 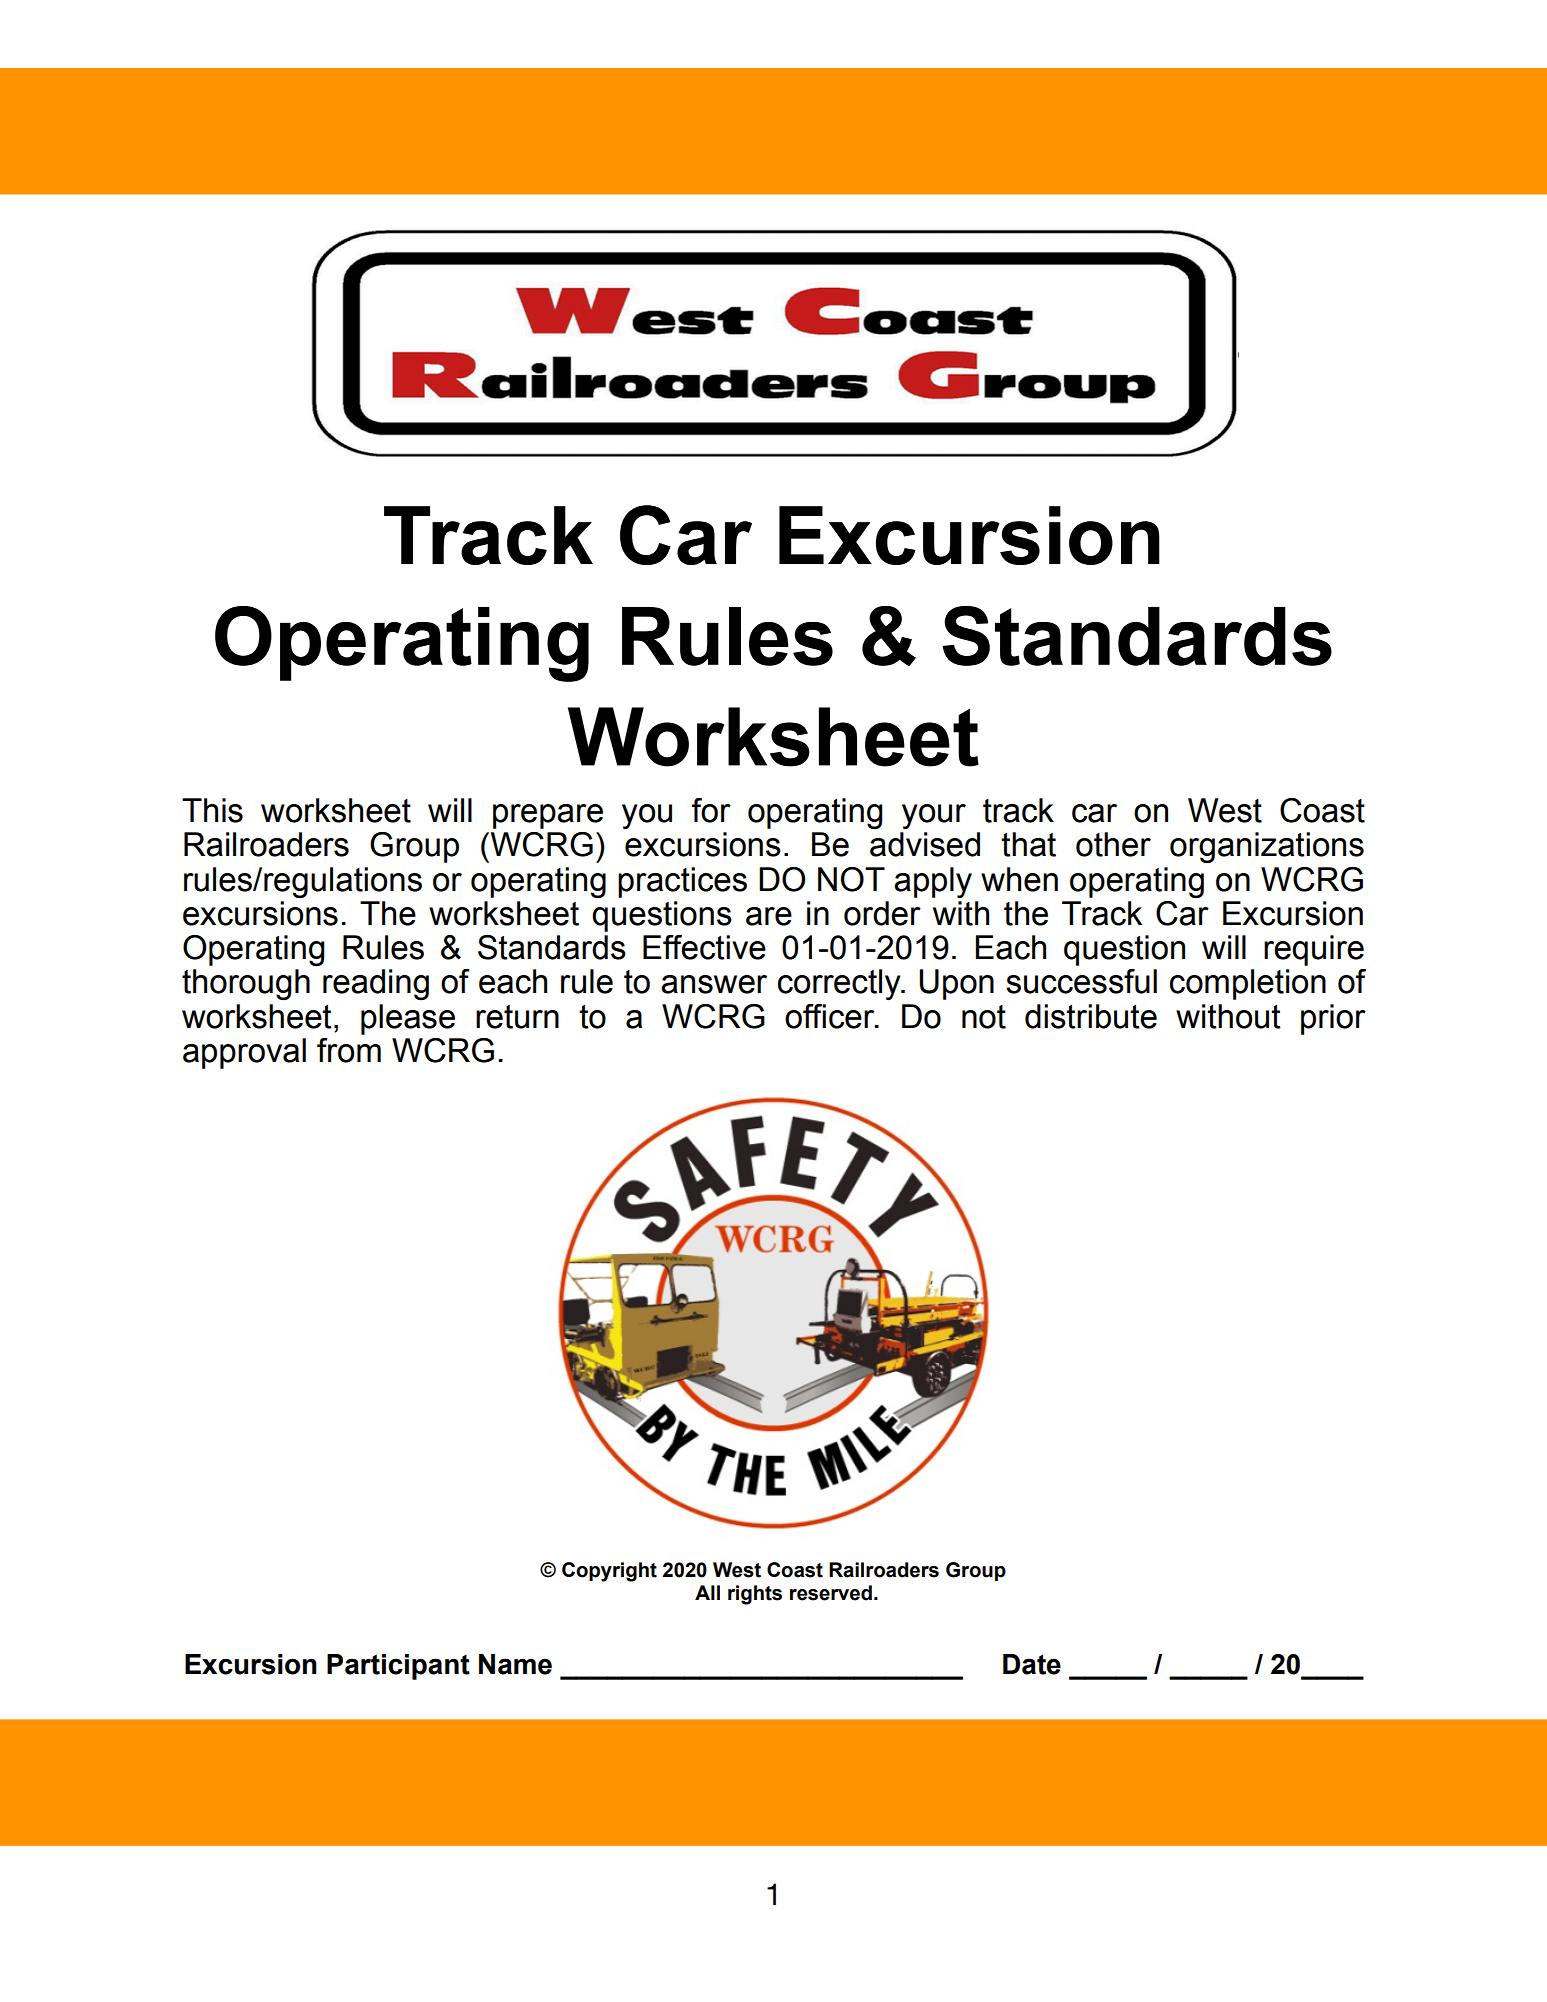 What do you see at coordinates (711, 810) in the image?
I see `for` at bounding box center [711, 810].
